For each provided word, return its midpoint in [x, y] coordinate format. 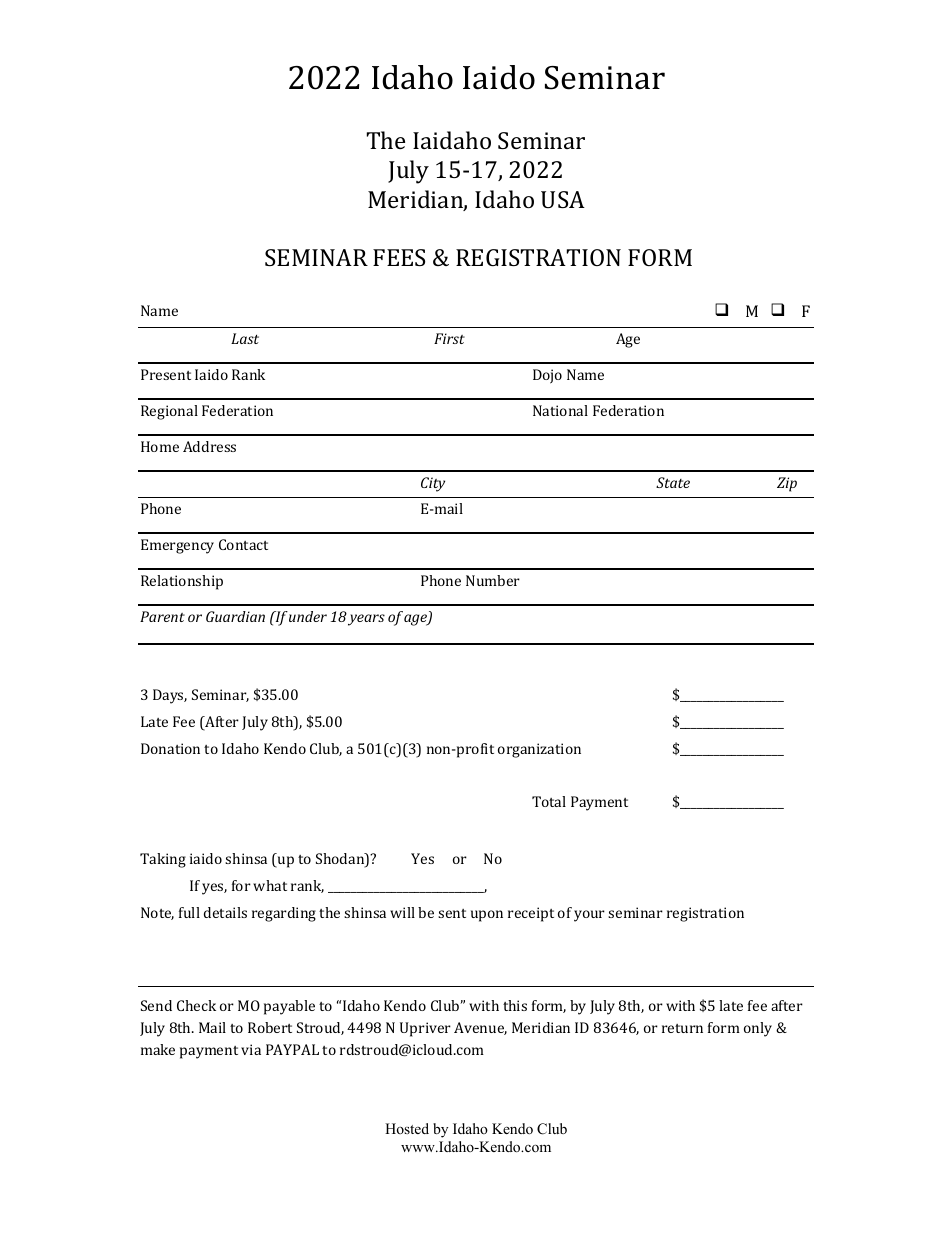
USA [563, 199]
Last [245, 338]
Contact [243, 544]
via [251, 1049]
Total [549, 801]
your [589, 916]
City [433, 484]
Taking [163, 860]
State [673, 482]
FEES [399, 257]
